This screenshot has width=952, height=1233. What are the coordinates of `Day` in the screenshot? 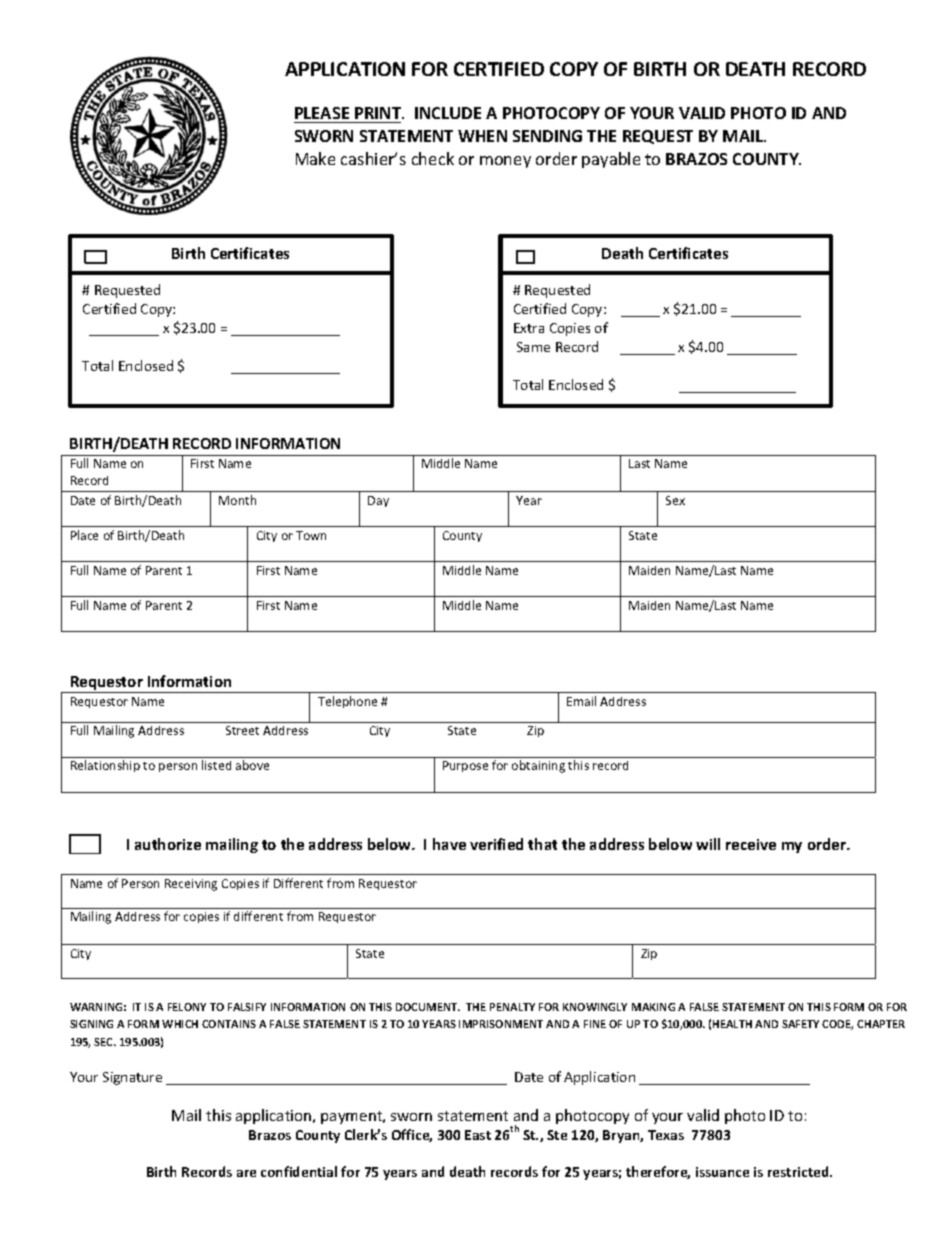 It's located at (378, 501).
